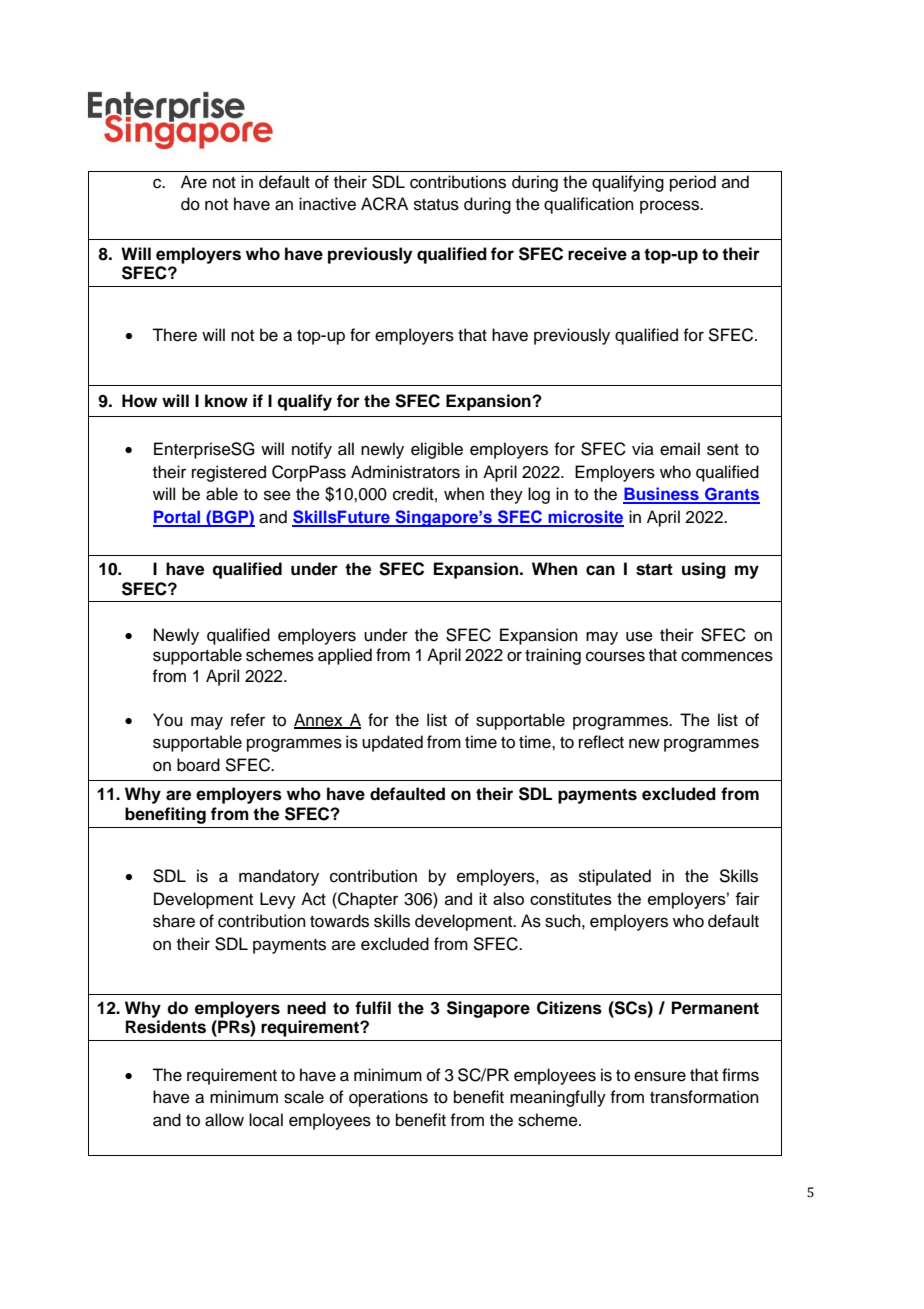 Image resolution: width=924 pixels, height=1309 pixels. Describe the element at coordinates (388, 1098) in the page. I see `operations` at that location.
